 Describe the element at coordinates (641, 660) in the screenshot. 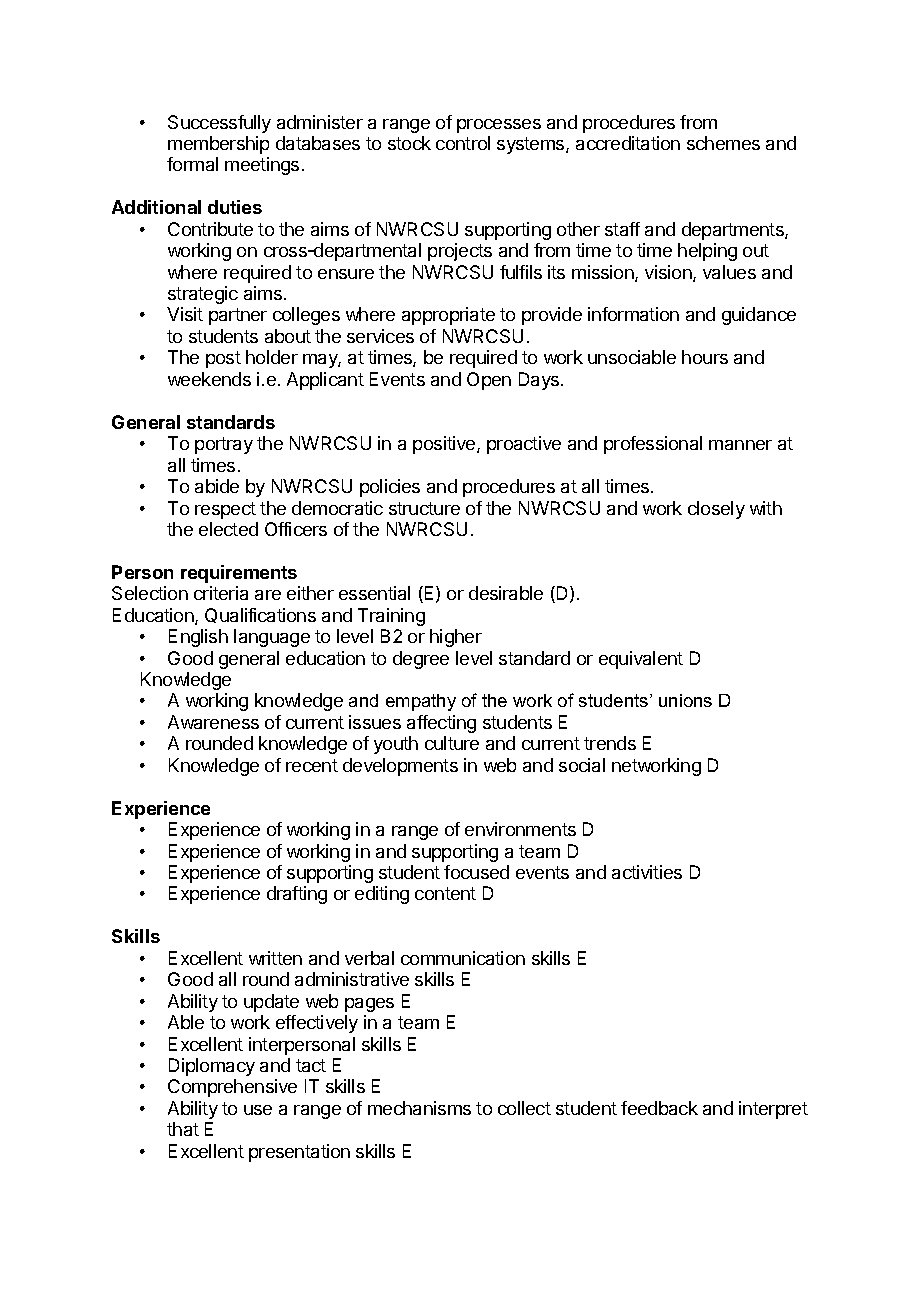

I see `equivalent` at that location.
